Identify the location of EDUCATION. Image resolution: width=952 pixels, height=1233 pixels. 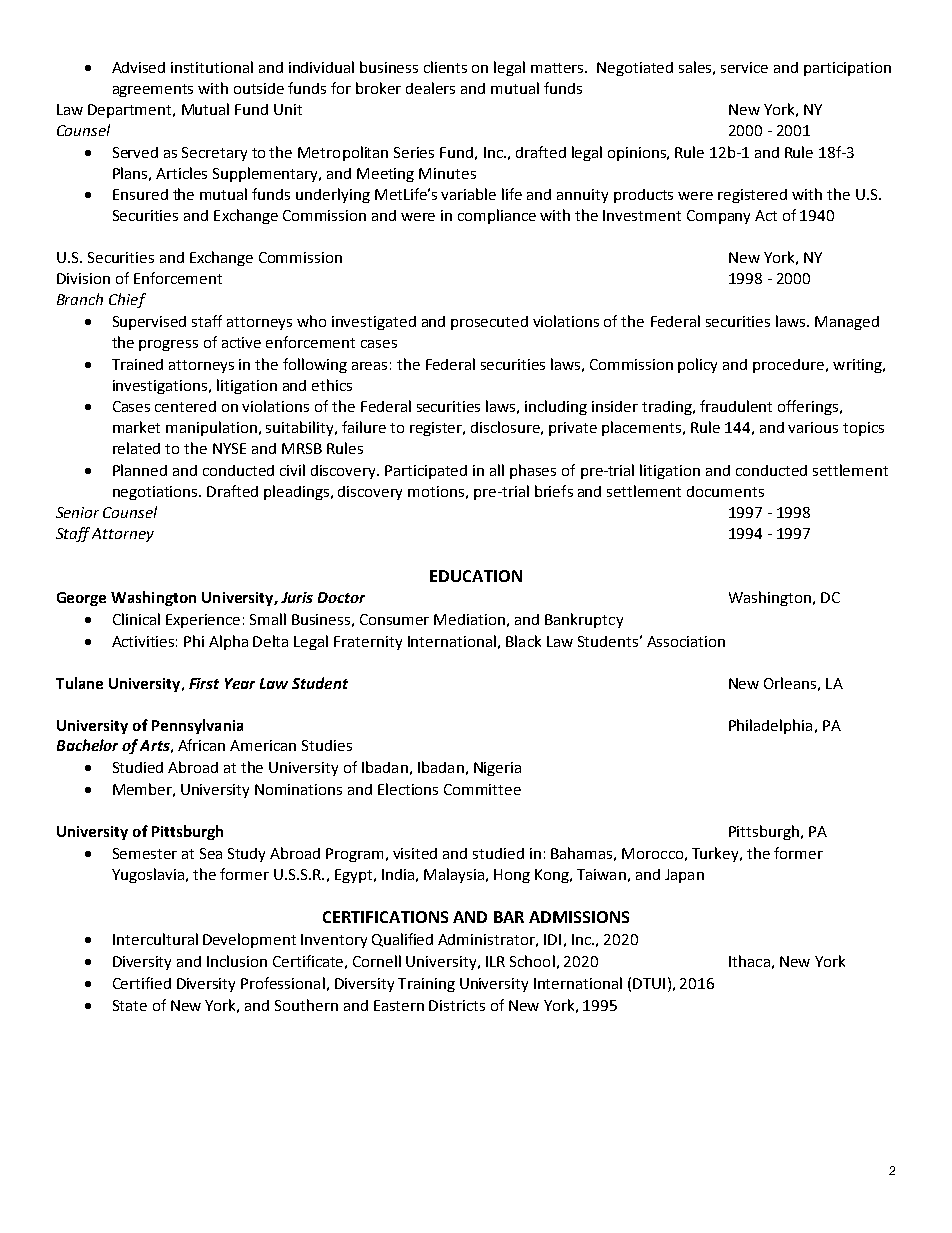
(476, 576).
